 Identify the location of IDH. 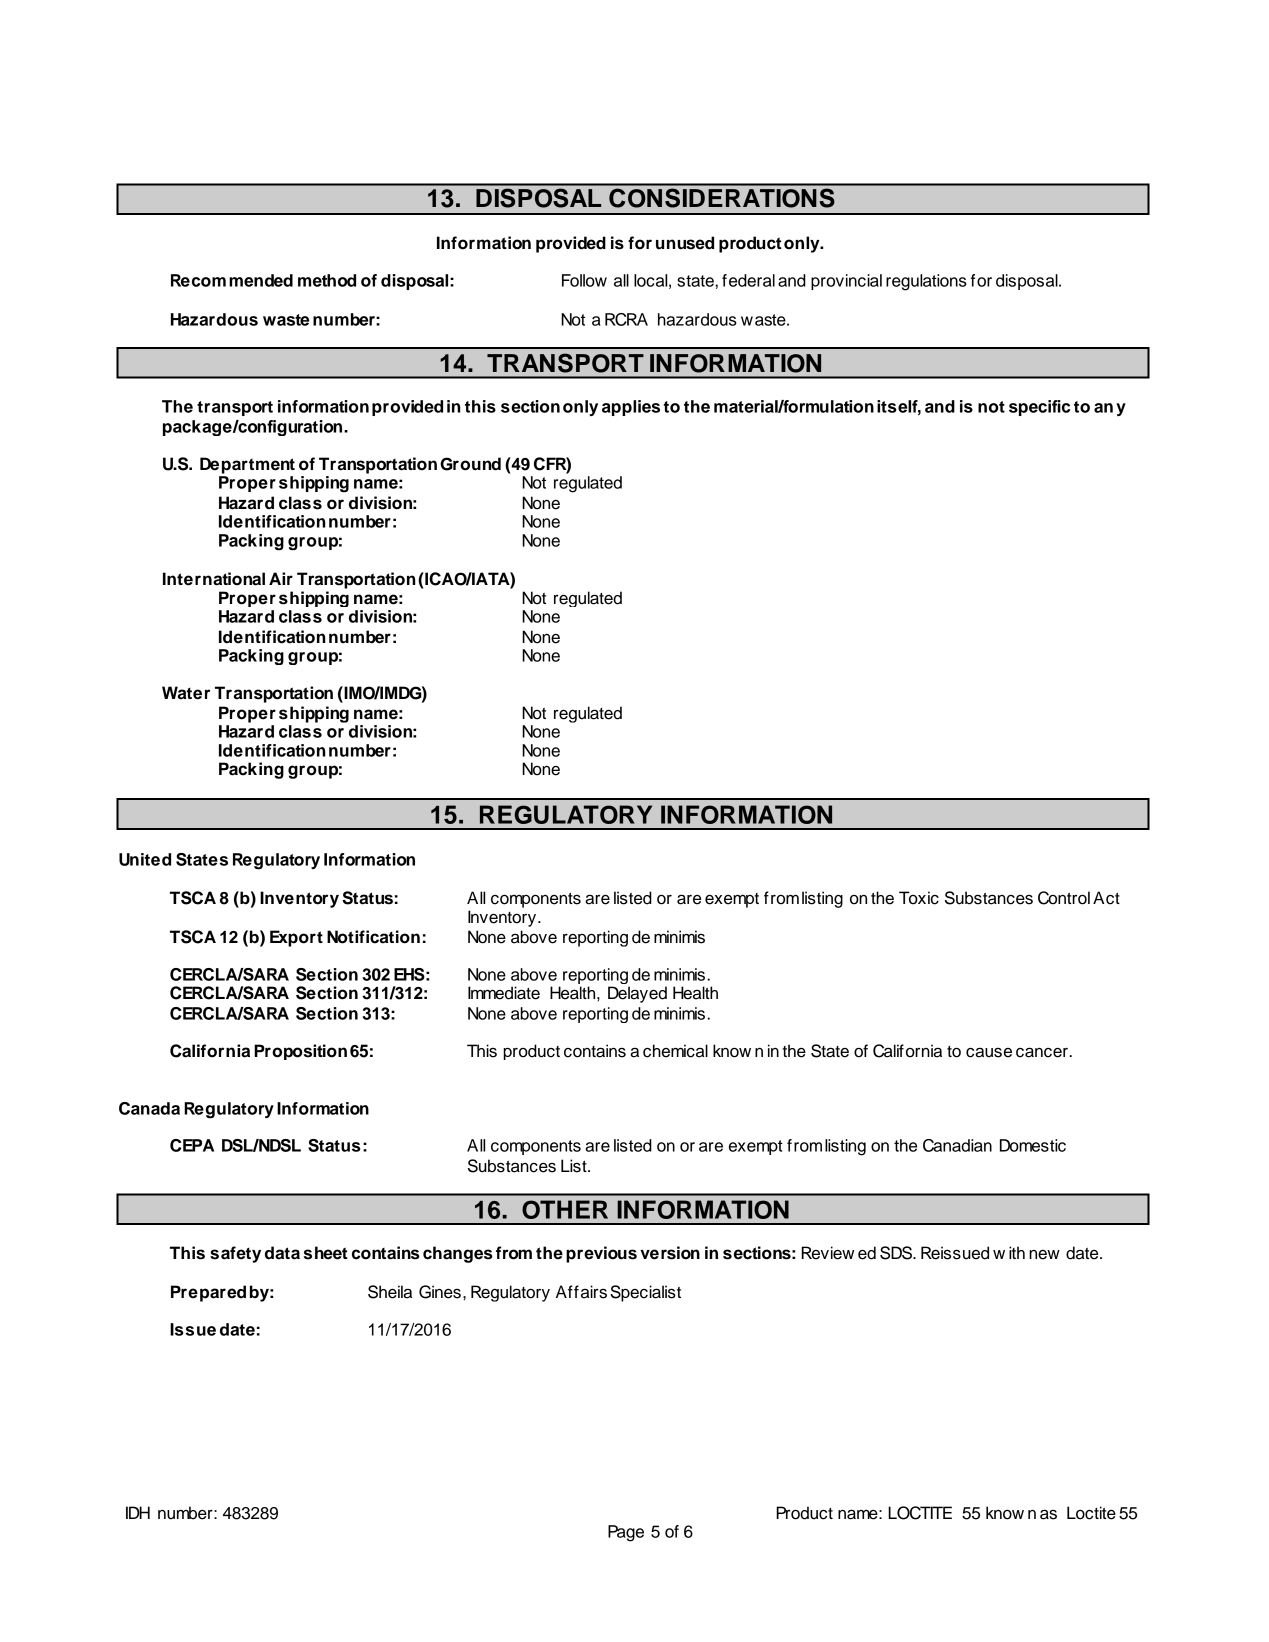
(138, 1512).
